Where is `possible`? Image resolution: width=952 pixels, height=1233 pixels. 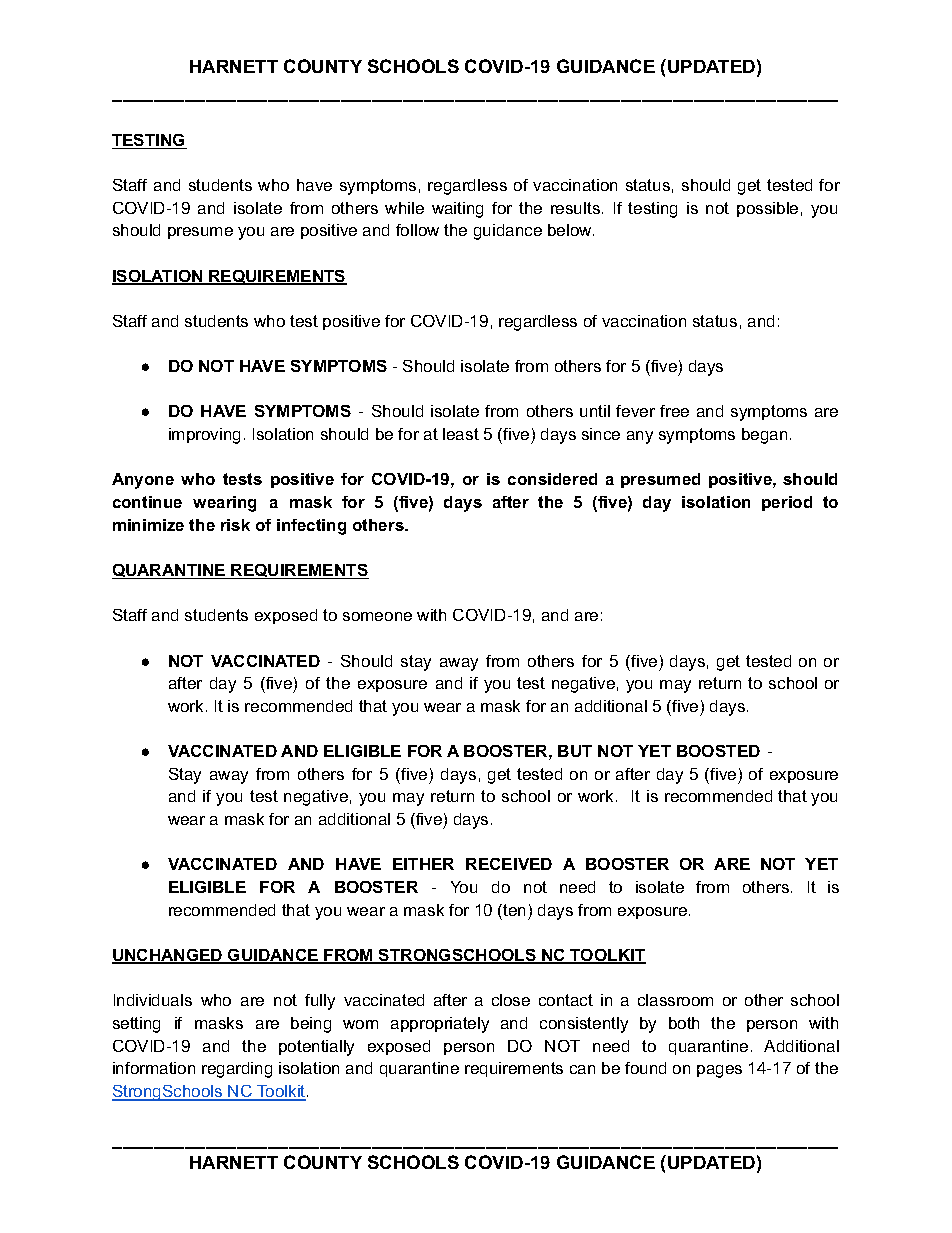 possible is located at coordinates (767, 209).
